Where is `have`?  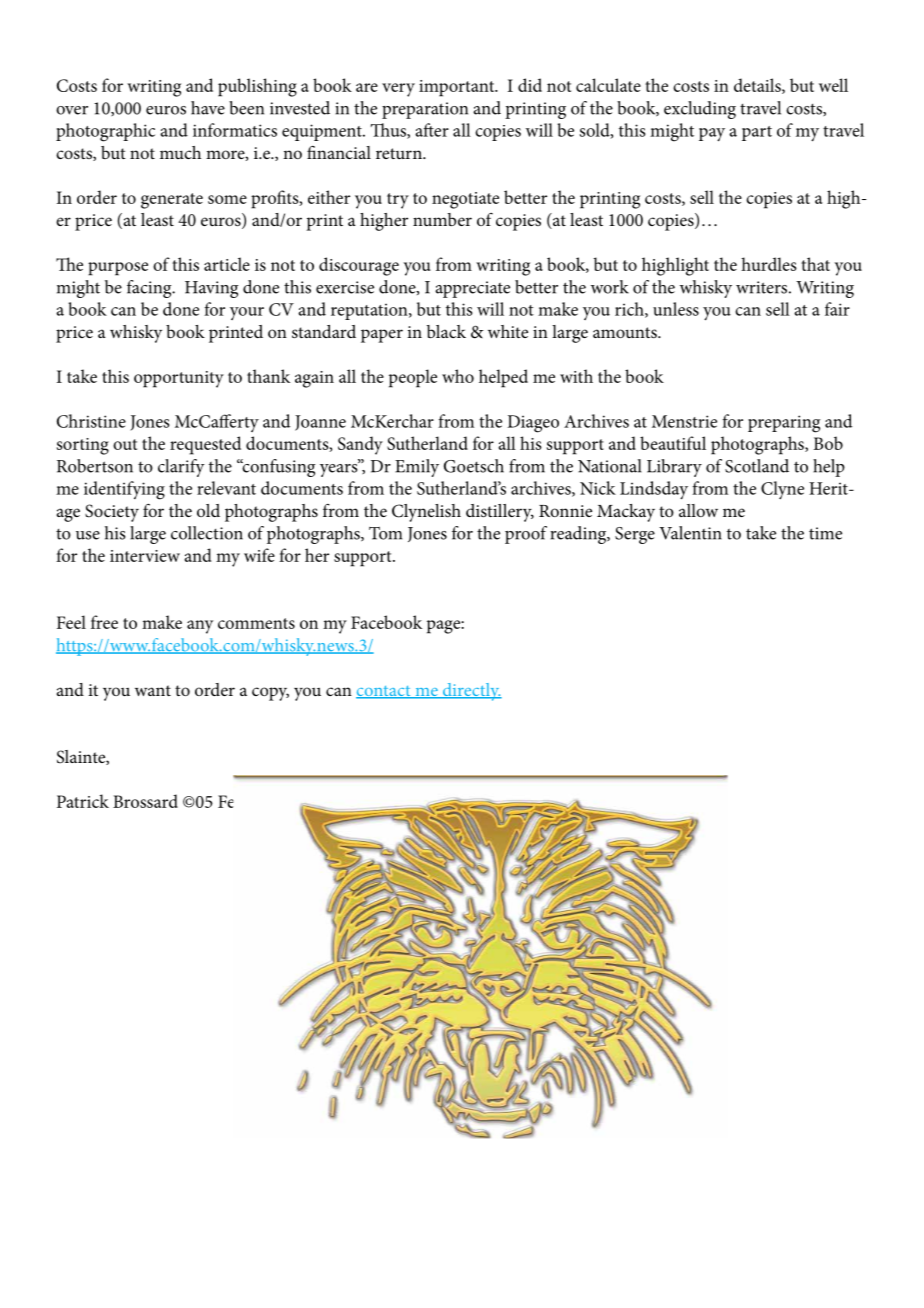 have is located at coordinates (208, 108).
